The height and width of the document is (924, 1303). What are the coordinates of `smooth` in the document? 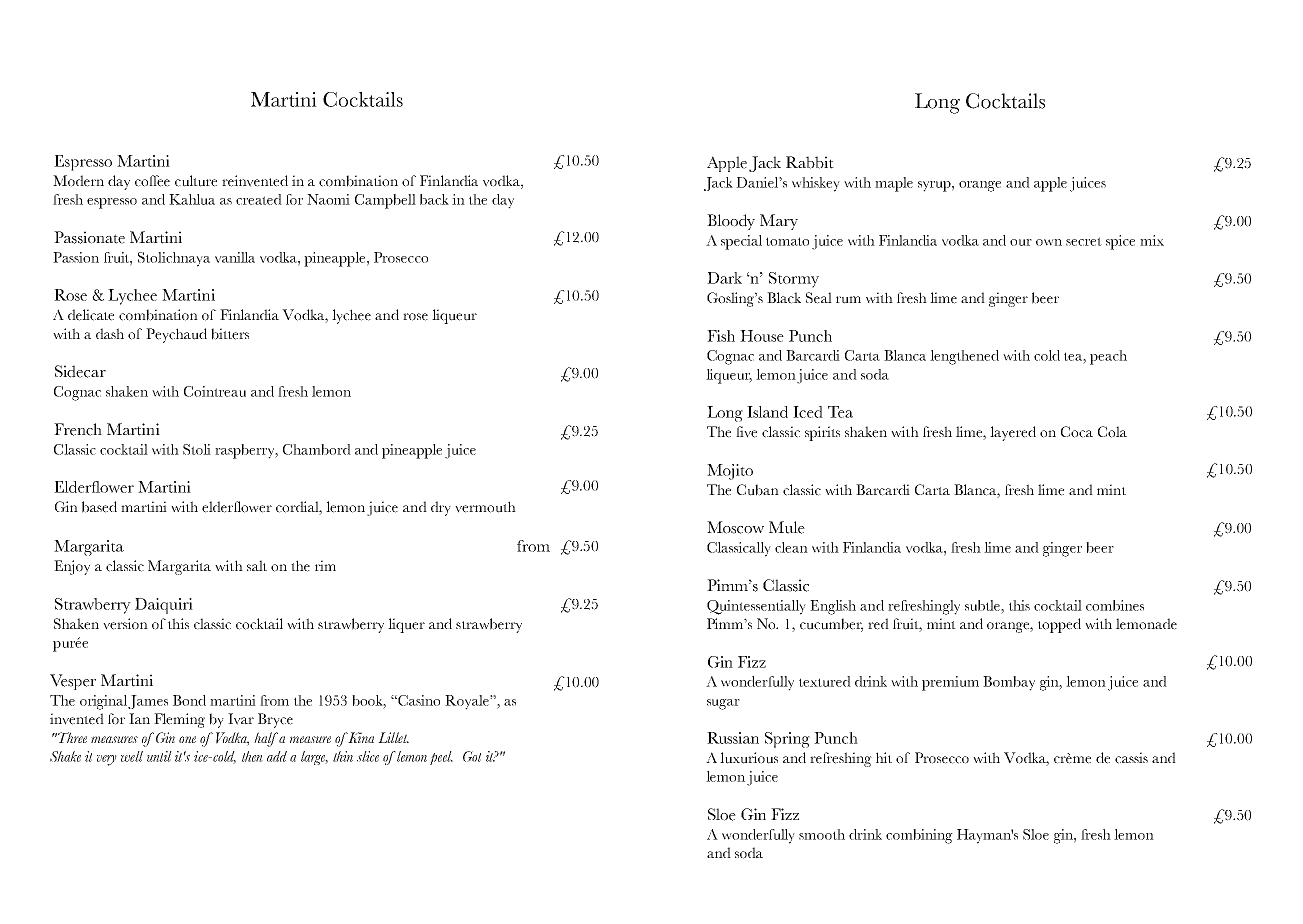 It's located at (822, 834).
